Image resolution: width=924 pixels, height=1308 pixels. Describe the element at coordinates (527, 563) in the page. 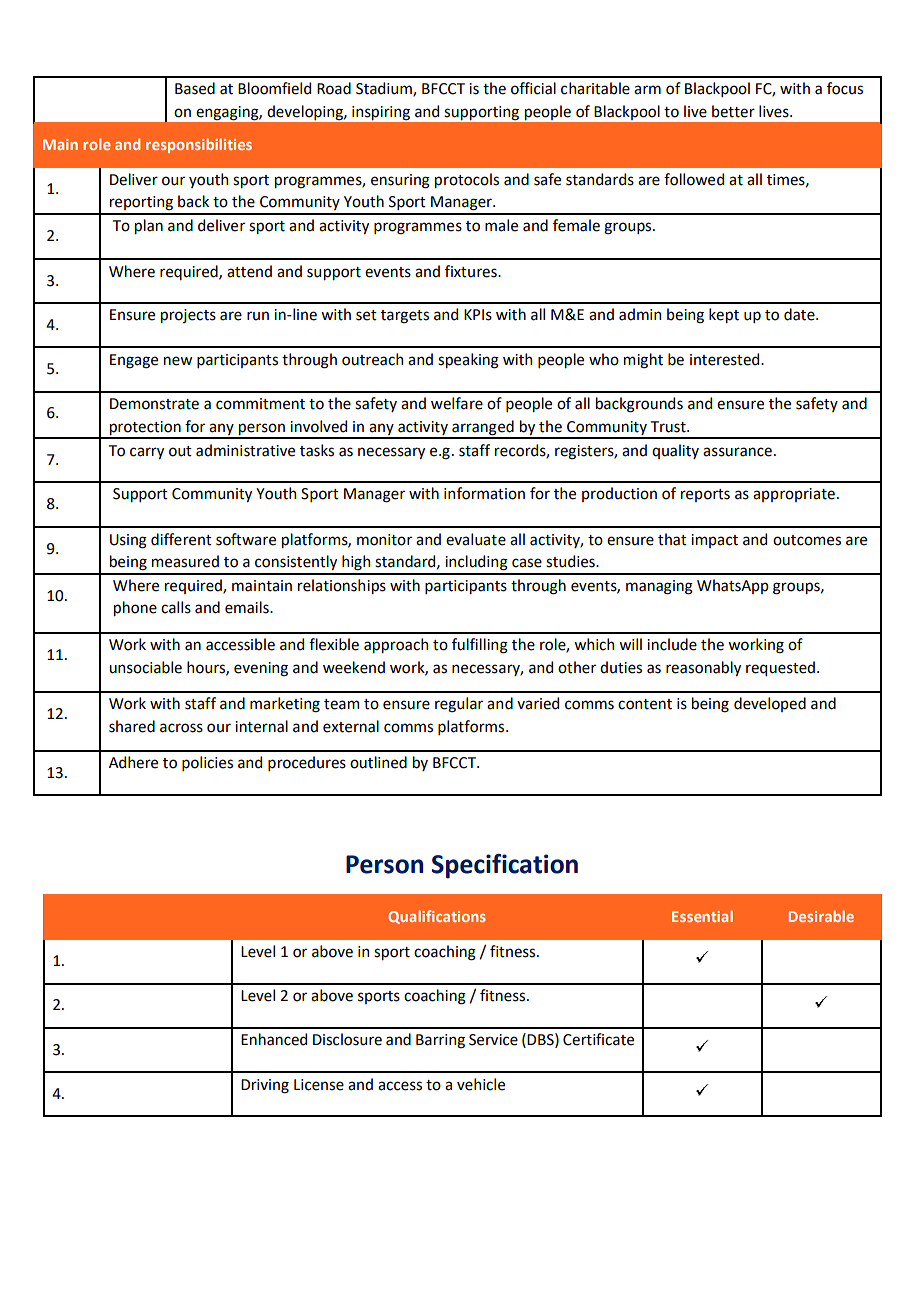

I see `case` at that location.
